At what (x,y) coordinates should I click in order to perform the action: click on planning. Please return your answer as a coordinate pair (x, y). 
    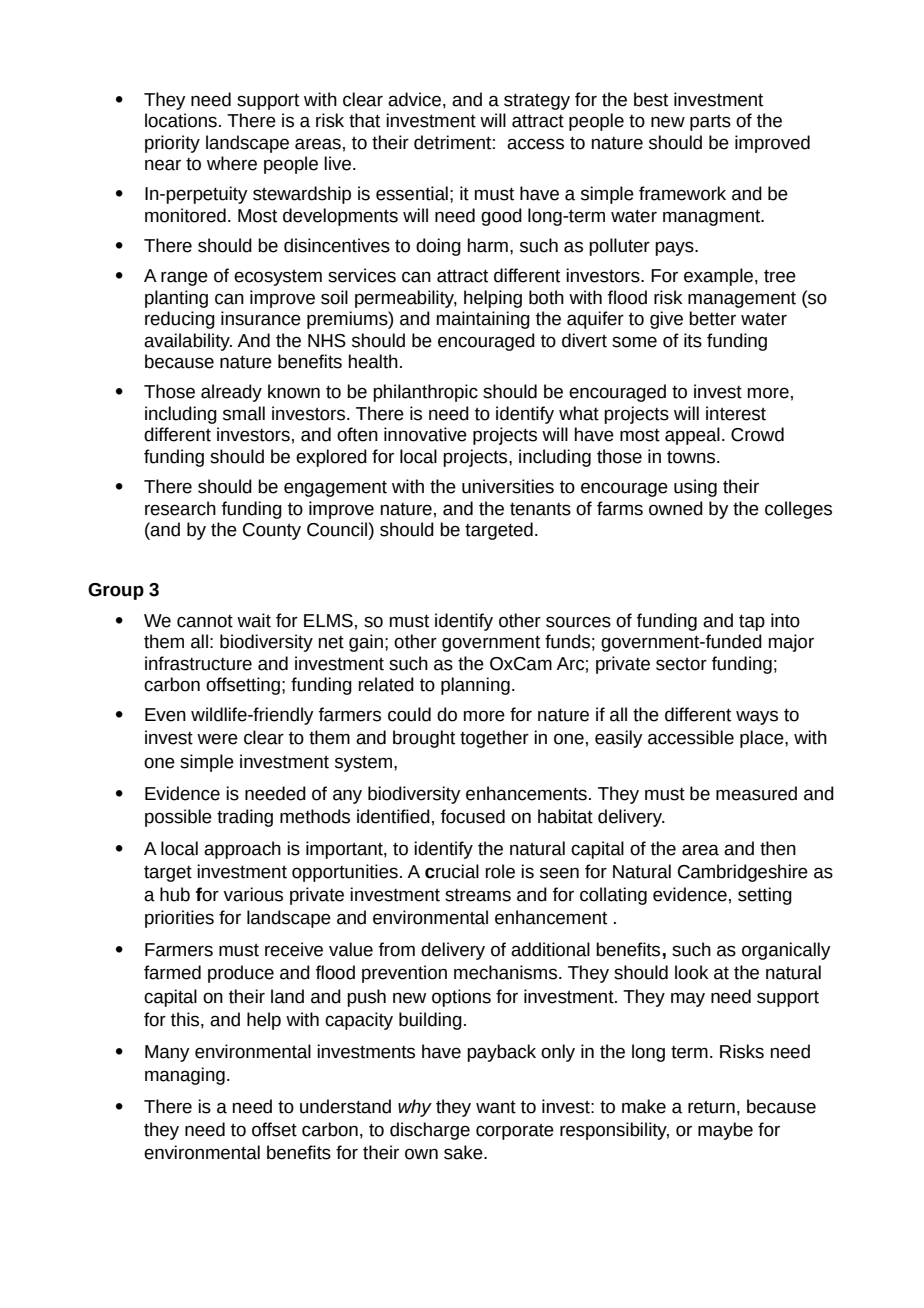
    Looking at the image, I should click on (475, 686).
